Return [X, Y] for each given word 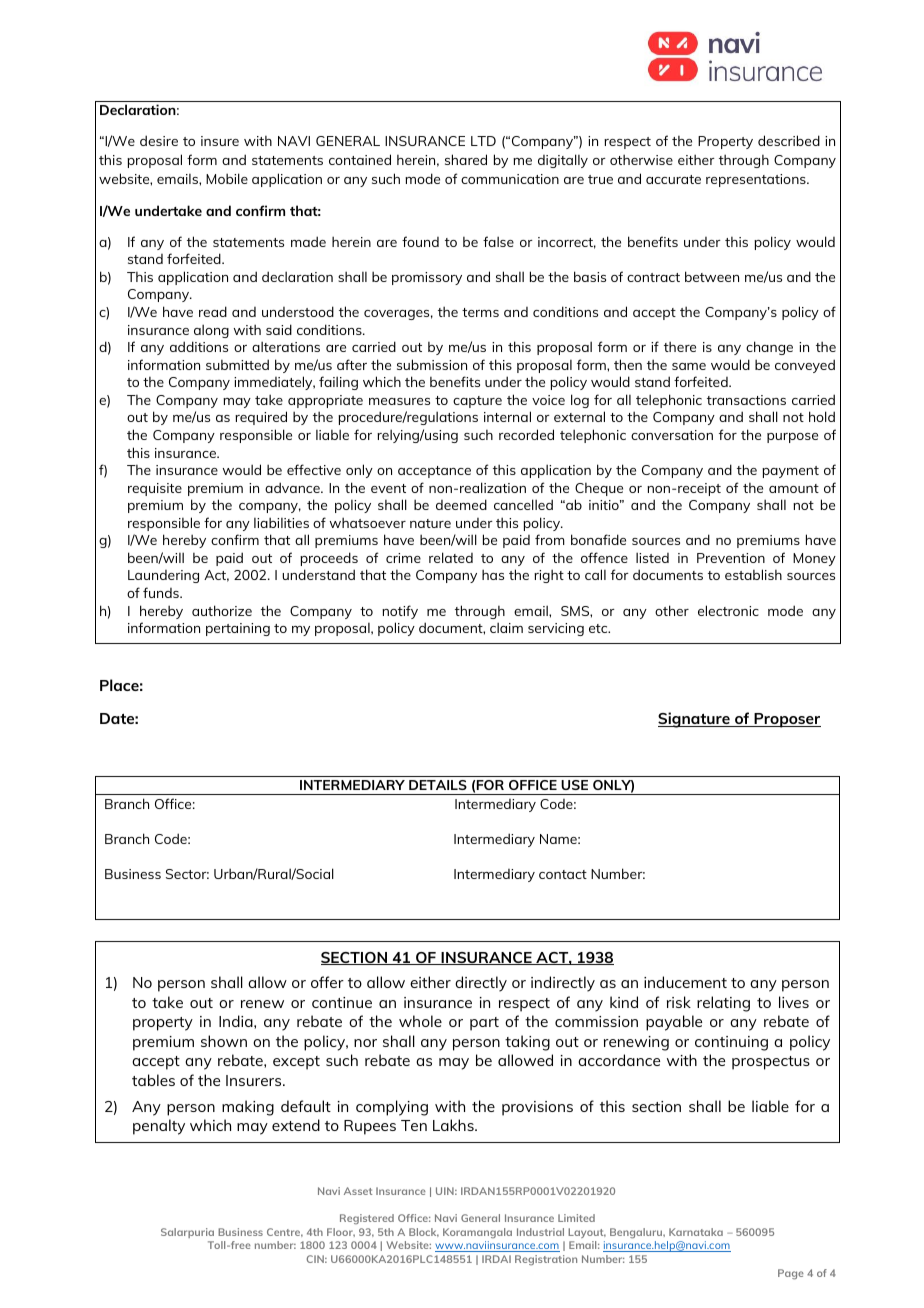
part [484, 1024]
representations [757, 180]
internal [507, 416]
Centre [285, 1232]
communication [510, 179]
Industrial [540, 1232]
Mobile [227, 178]
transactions [746, 400]
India [237, 1021]
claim [506, 627]
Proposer [786, 720]
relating [723, 1004]
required [261, 418]
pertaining [238, 629]
